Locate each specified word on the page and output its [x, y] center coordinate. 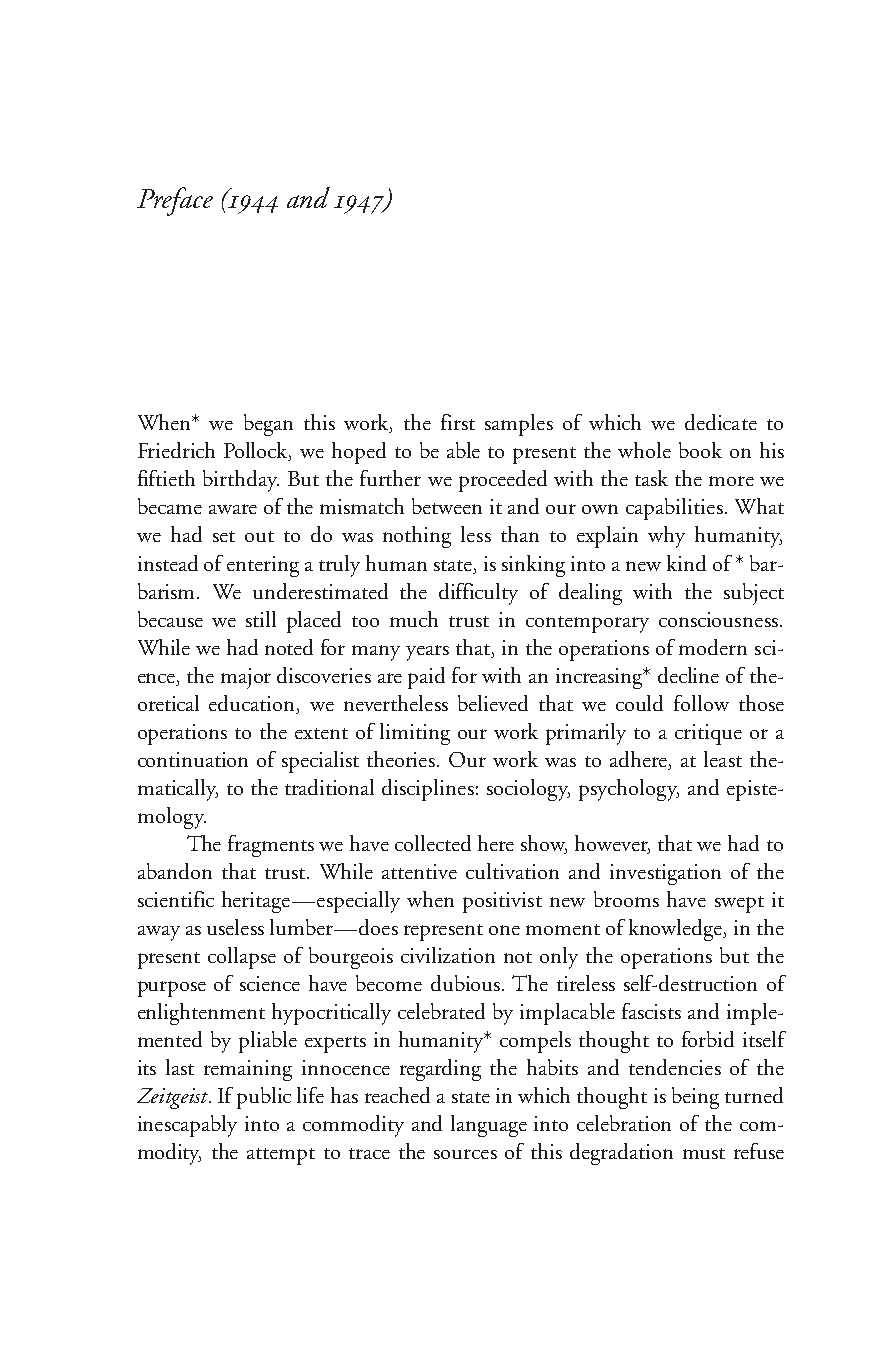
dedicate [721, 422]
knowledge [677, 930]
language [489, 1126]
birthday [241, 481]
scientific [176, 899]
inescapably [187, 1126]
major [246, 678]
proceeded [503, 481]
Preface [175, 201]
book [700, 450]
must [704, 1153]
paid [426, 678]
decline [688, 675]
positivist [502, 902]
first [458, 422]
